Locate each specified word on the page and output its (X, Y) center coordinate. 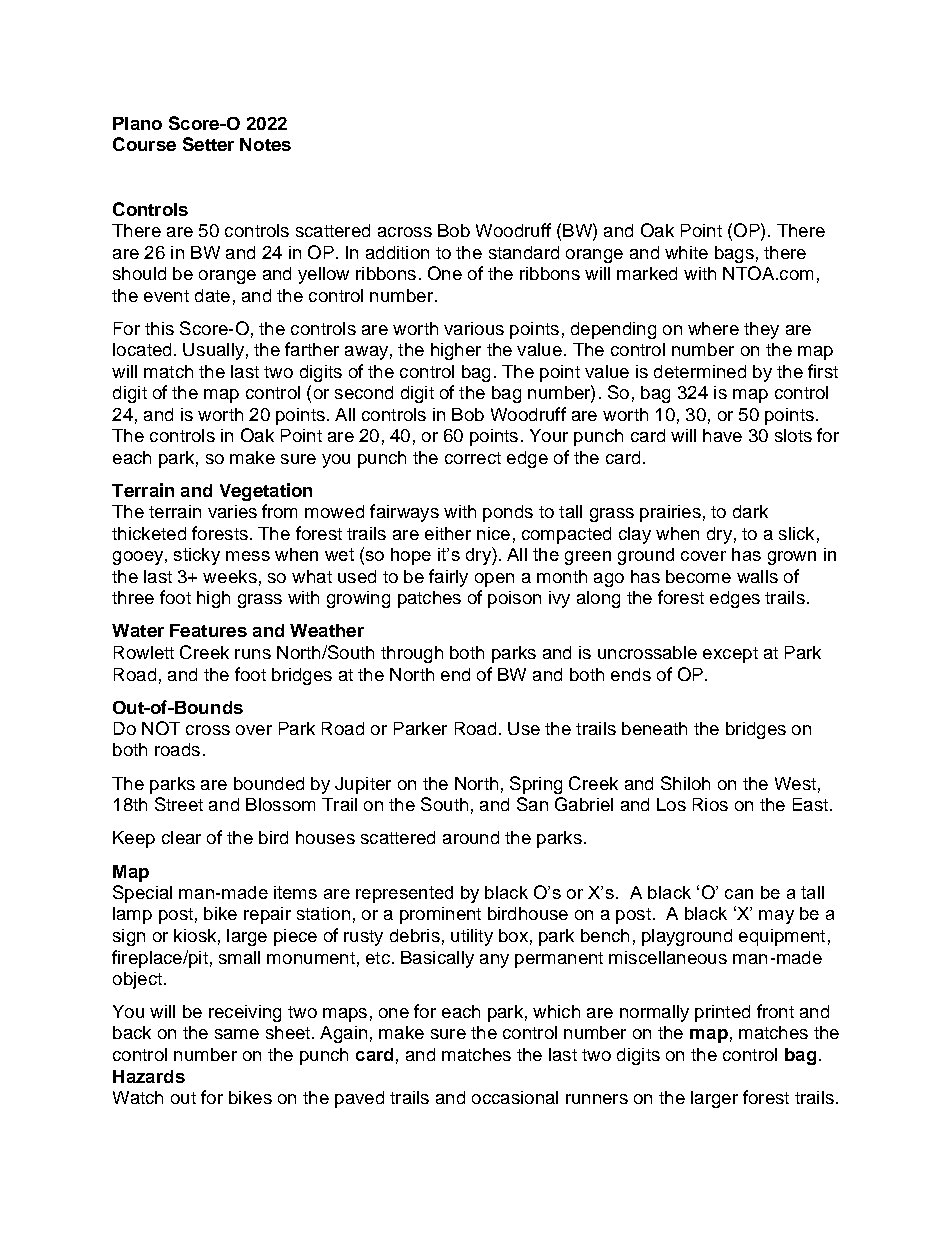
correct (473, 458)
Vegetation (266, 492)
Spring (536, 785)
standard (524, 252)
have (722, 435)
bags (734, 254)
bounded (269, 783)
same (237, 1034)
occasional (515, 1097)
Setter (208, 144)
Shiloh (685, 783)
